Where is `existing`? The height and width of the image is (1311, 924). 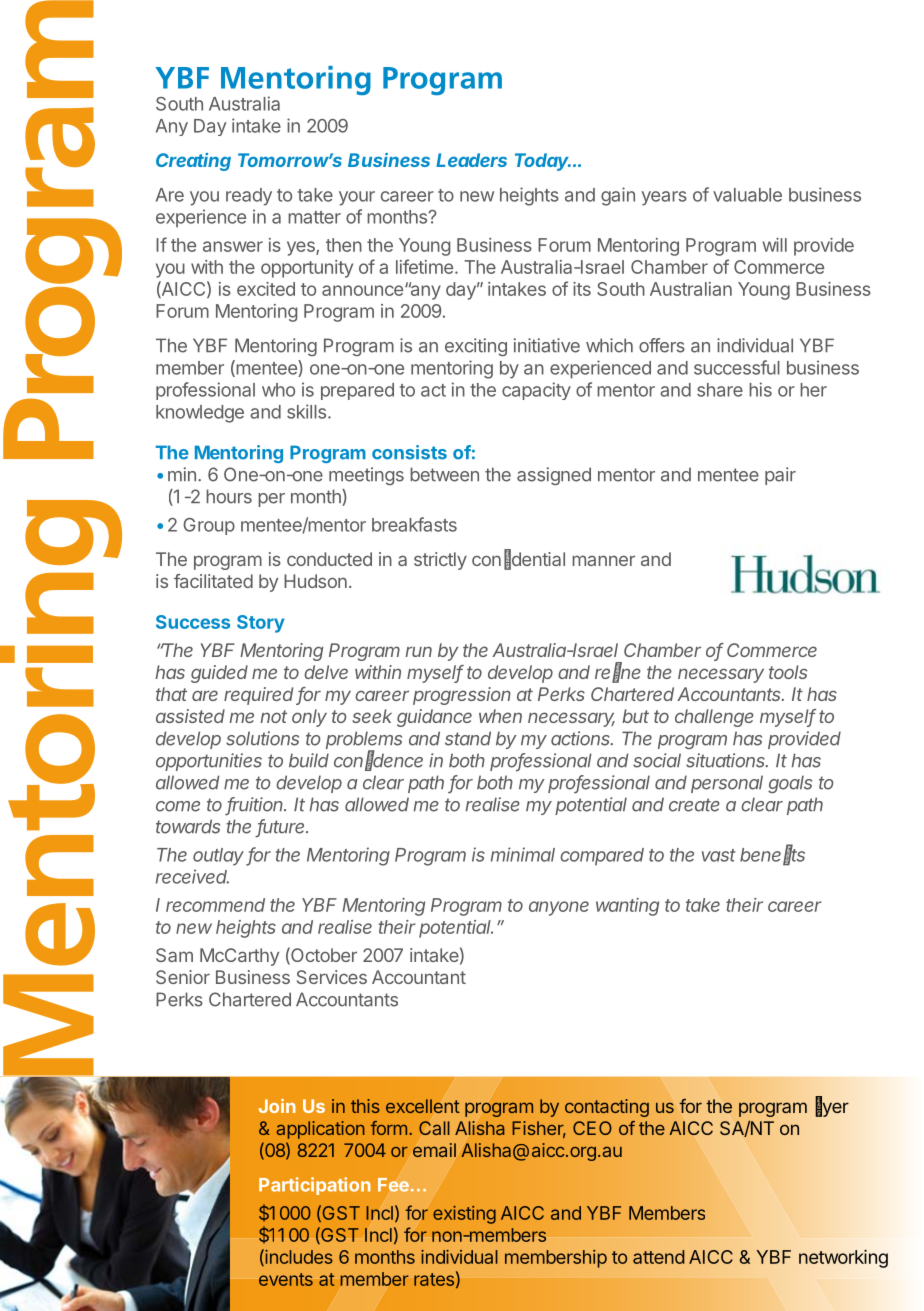 existing is located at coordinates (464, 1215).
